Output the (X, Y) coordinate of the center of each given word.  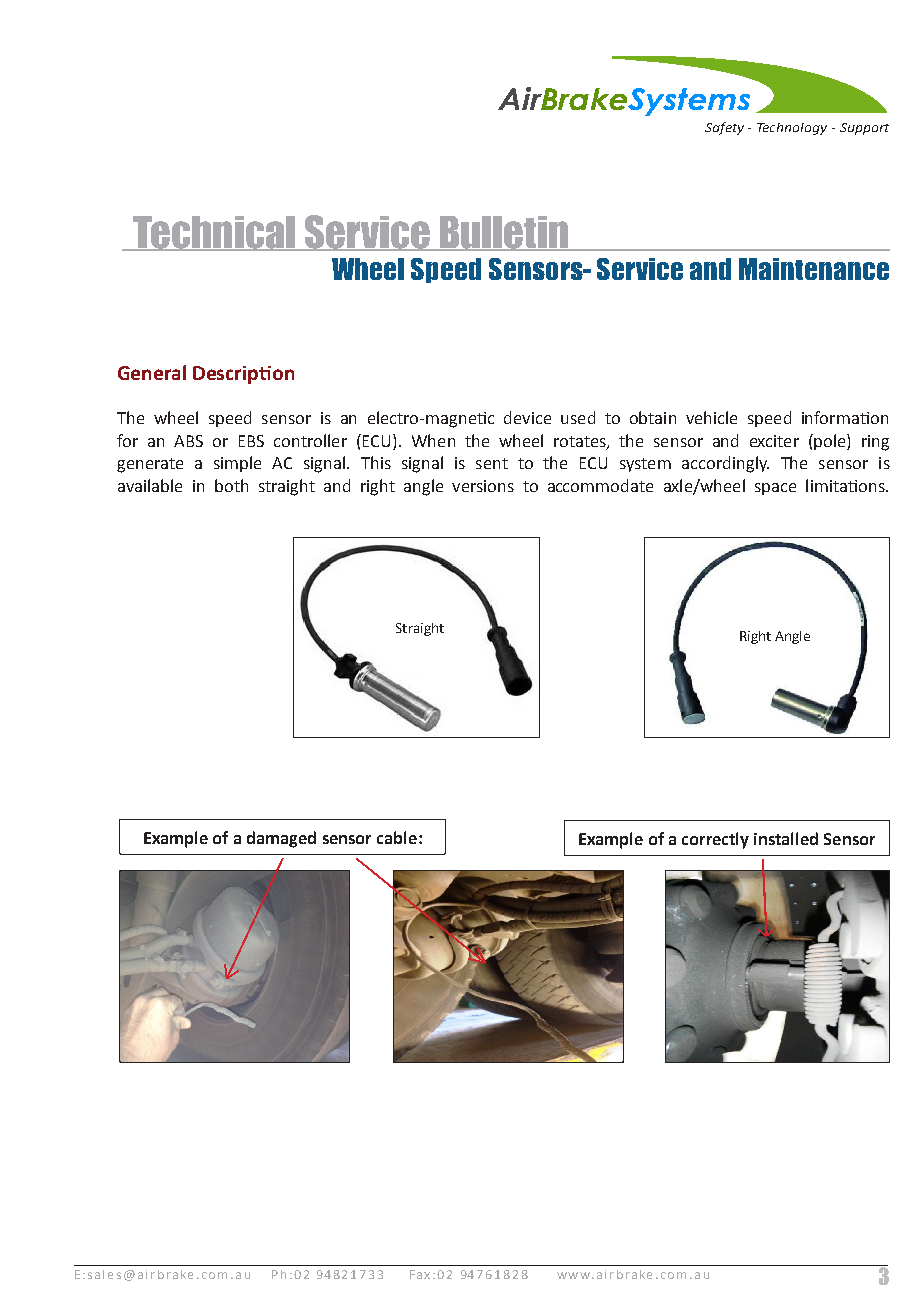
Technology (792, 129)
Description (243, 375)
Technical (214, 233)
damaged (281, 839)
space (775, 489)
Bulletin (503, 233)
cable (397, 837)
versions (483, 486)
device (527, 417)
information (845, 417)
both (231, 485)
